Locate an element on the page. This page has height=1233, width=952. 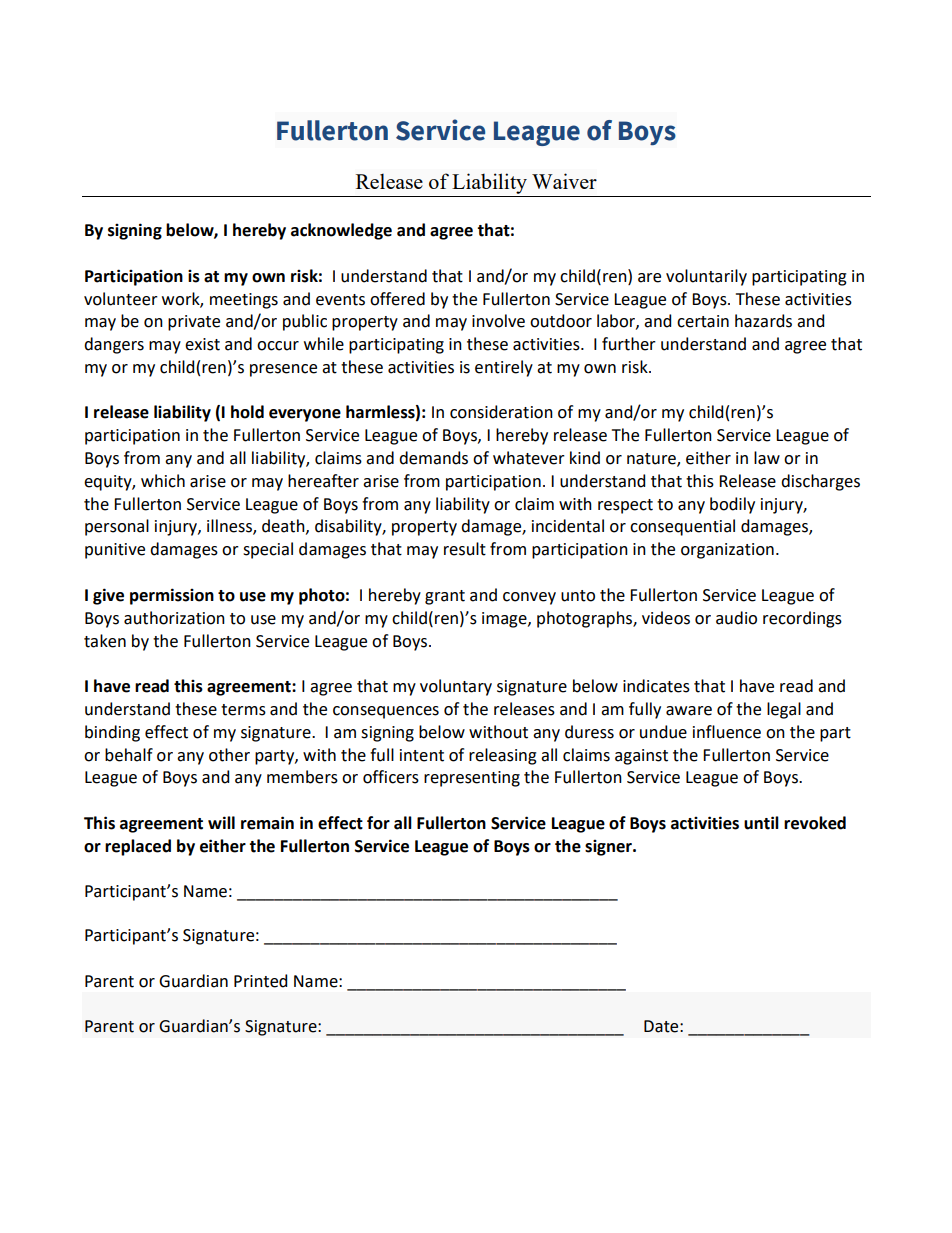
signer is located at coordinates (609, 848).
